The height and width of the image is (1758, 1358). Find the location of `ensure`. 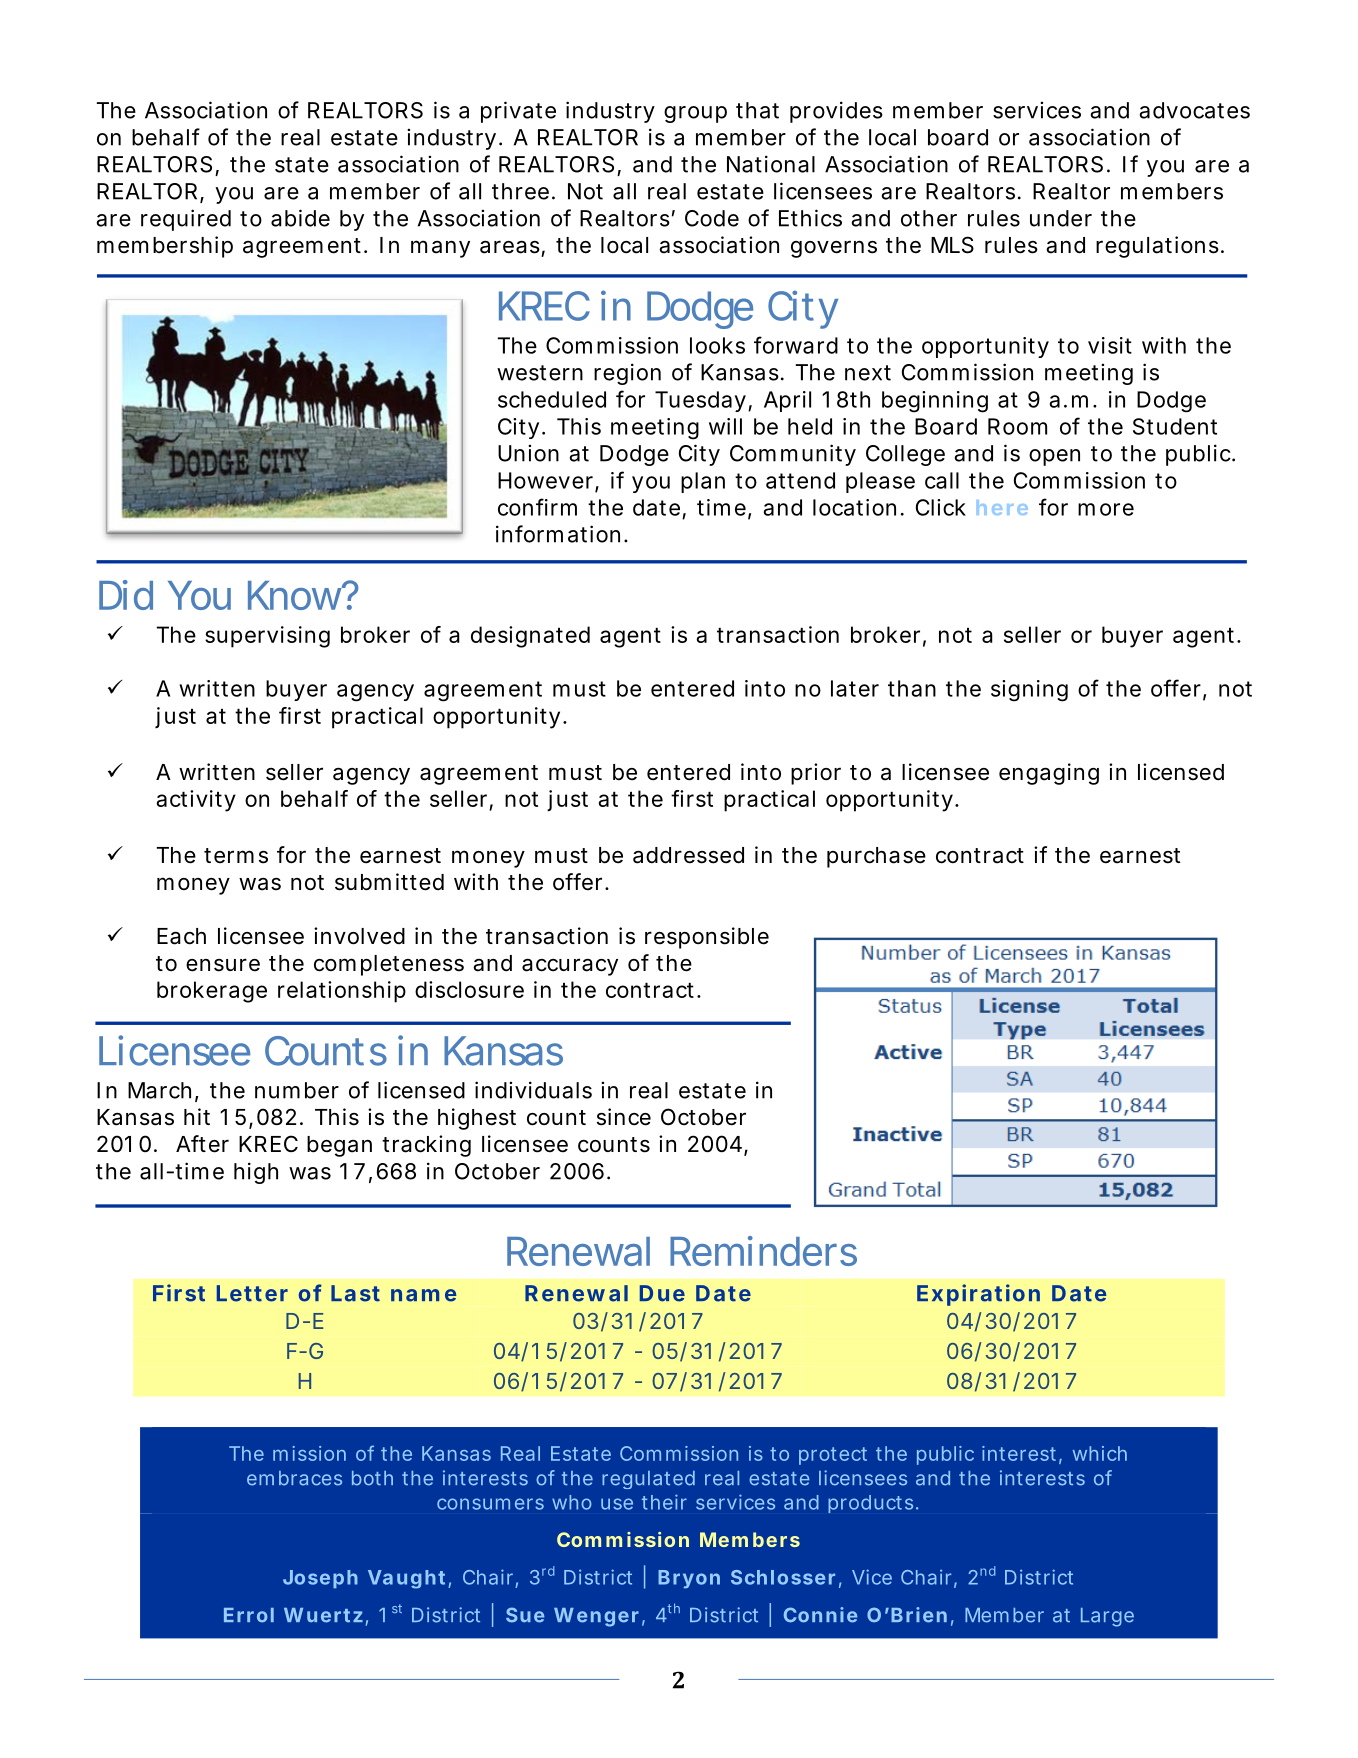

ensure is located at coordinates (223, 965).
